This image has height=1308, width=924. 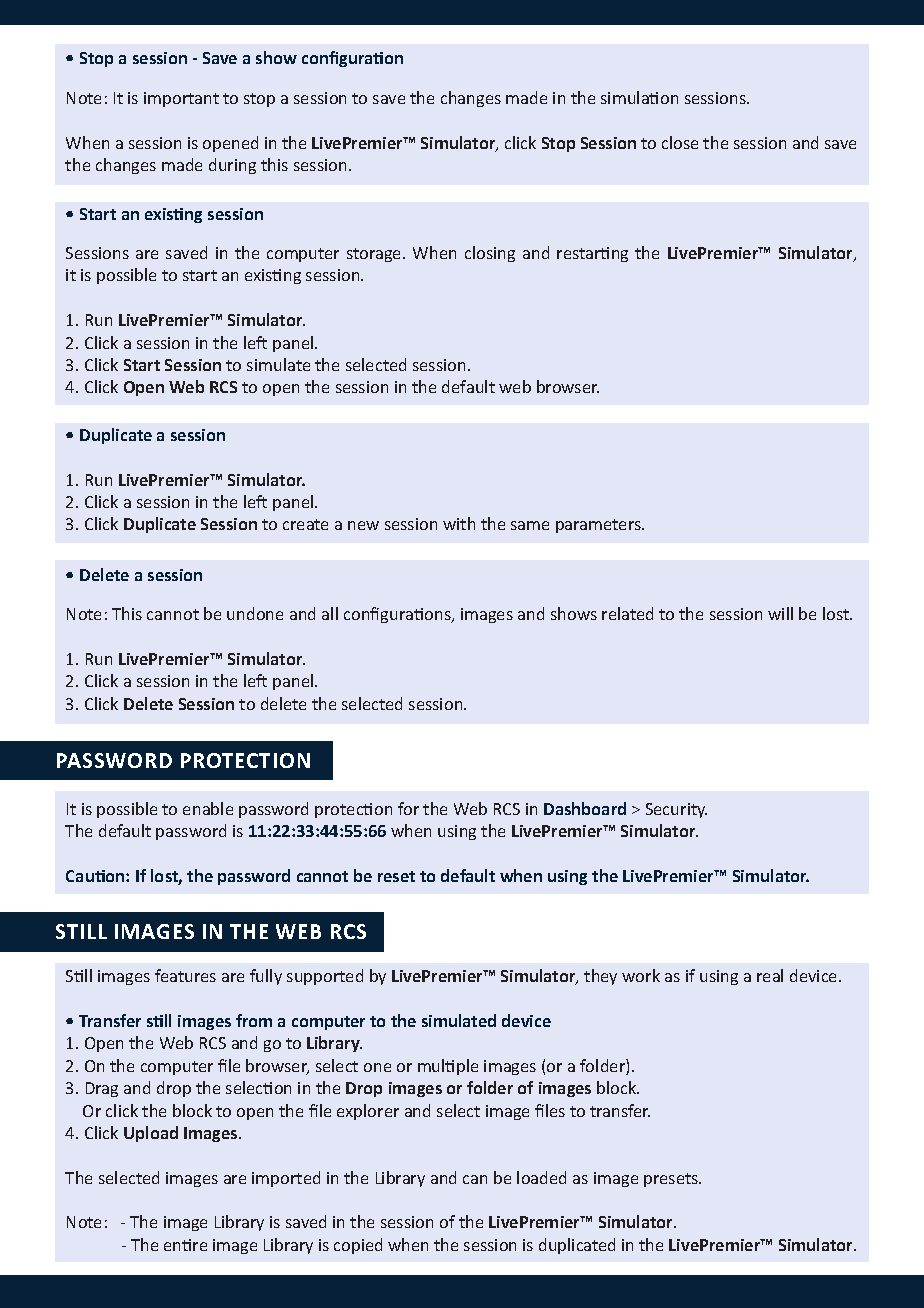 I want to click on entire, so click(x=185, y=1245).
